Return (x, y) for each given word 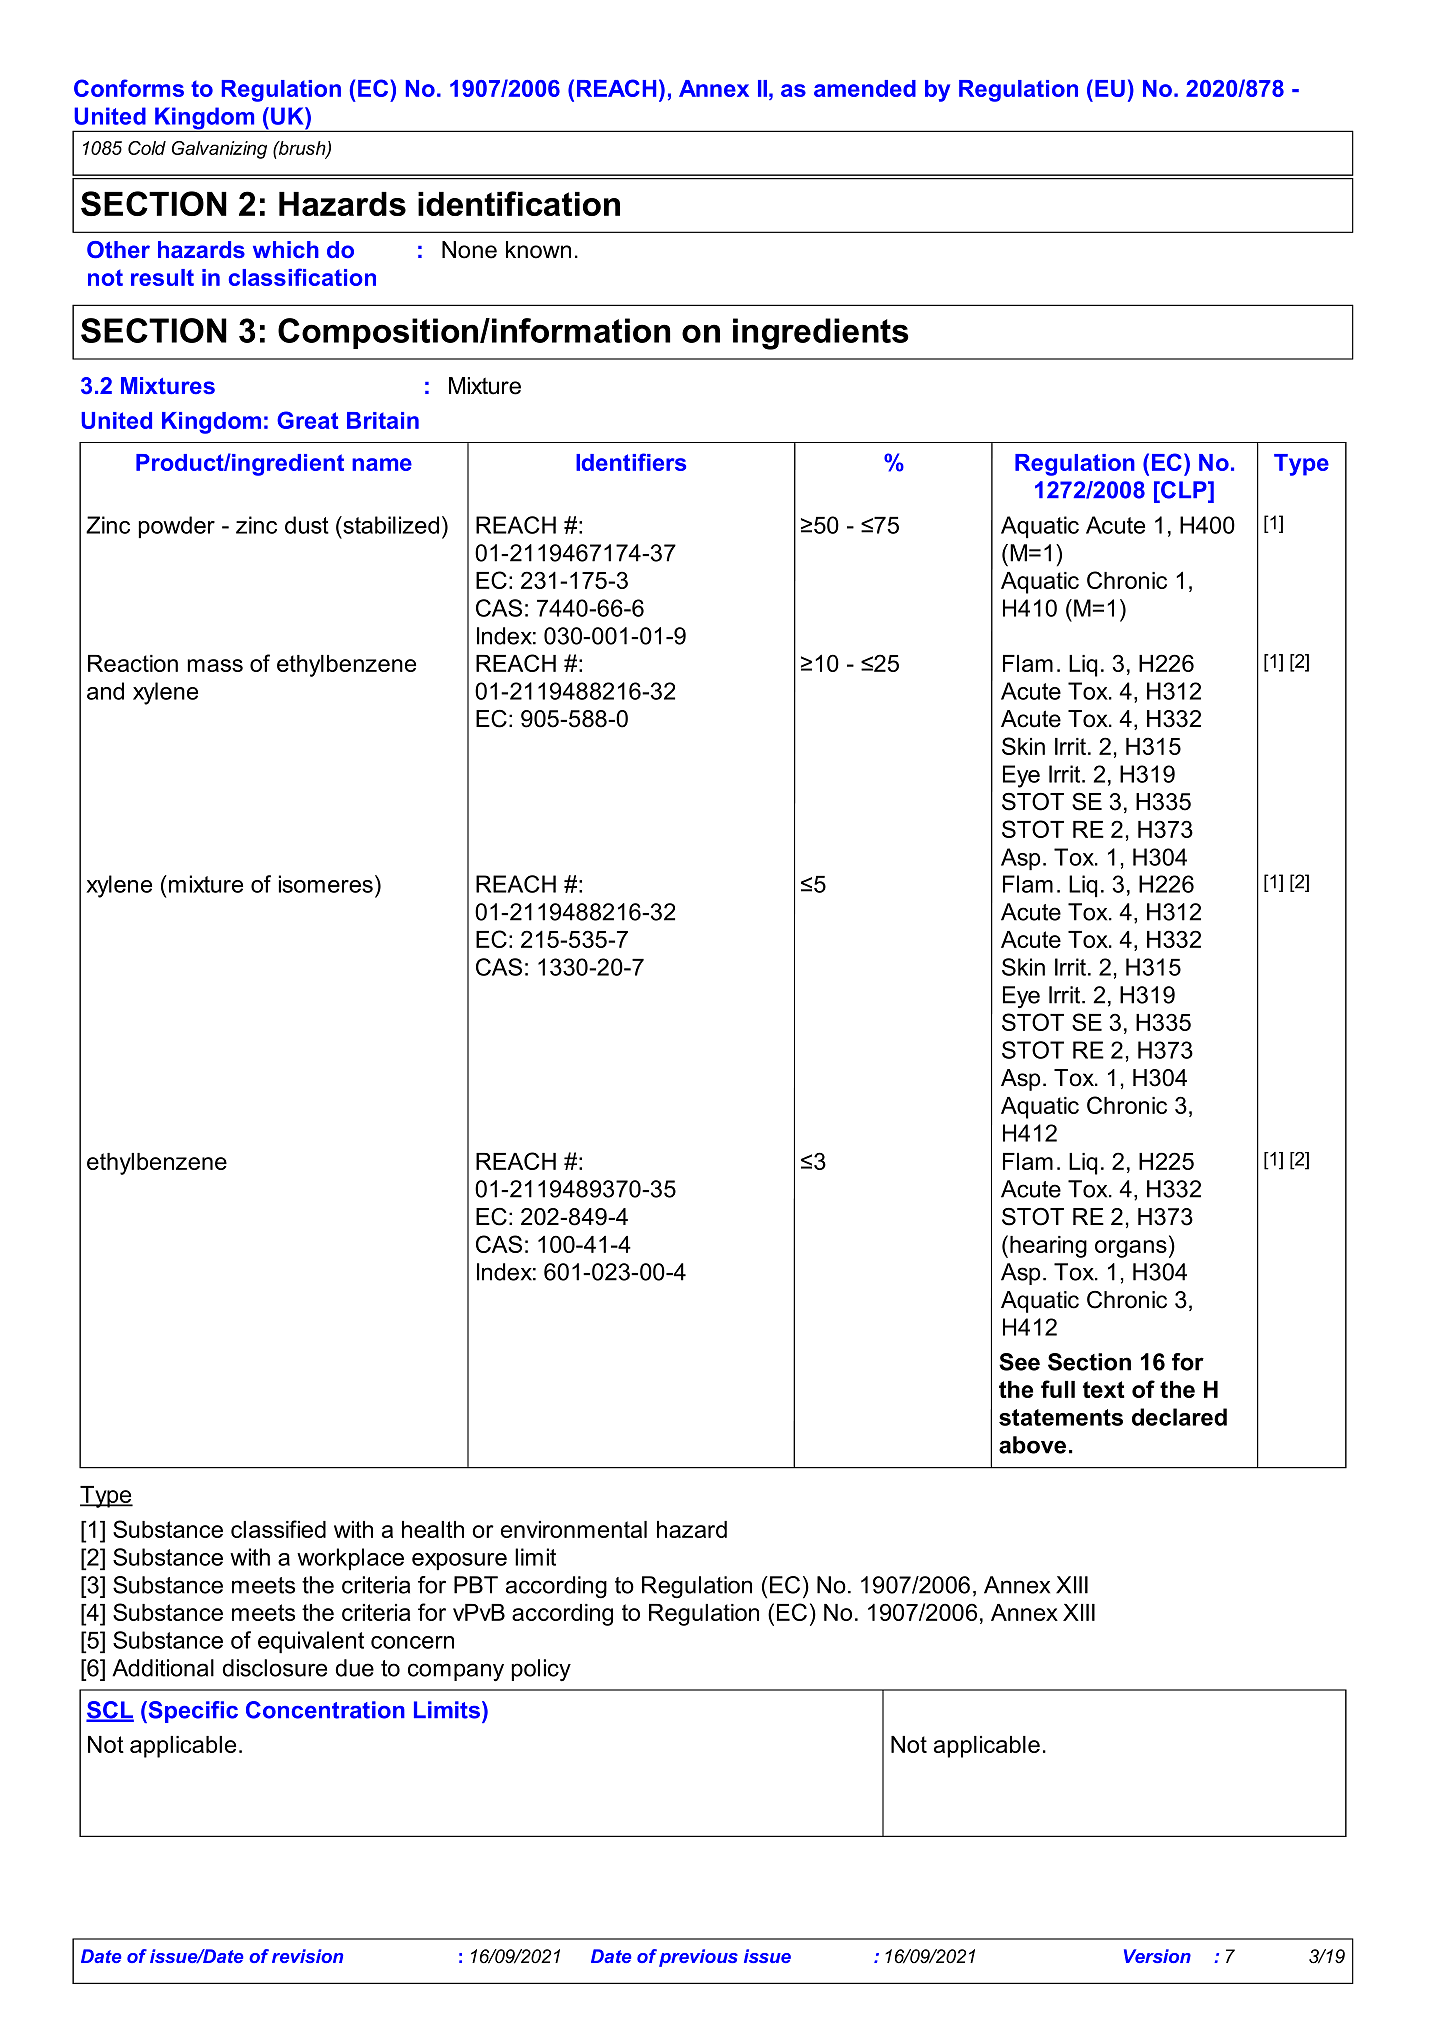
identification (519, 203)
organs (1131, 1249)
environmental (574, 1529)
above (1032, 1445)
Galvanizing (219, 150)
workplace (350, 1559)
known (538, 250)
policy (541, 1670)
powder (176, 527)
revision (307, 1956)
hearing (1048, 1247)
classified (278, 1529)
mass (215, 665)
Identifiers (631, 462)
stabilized (390, 525)
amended (865, 88)
